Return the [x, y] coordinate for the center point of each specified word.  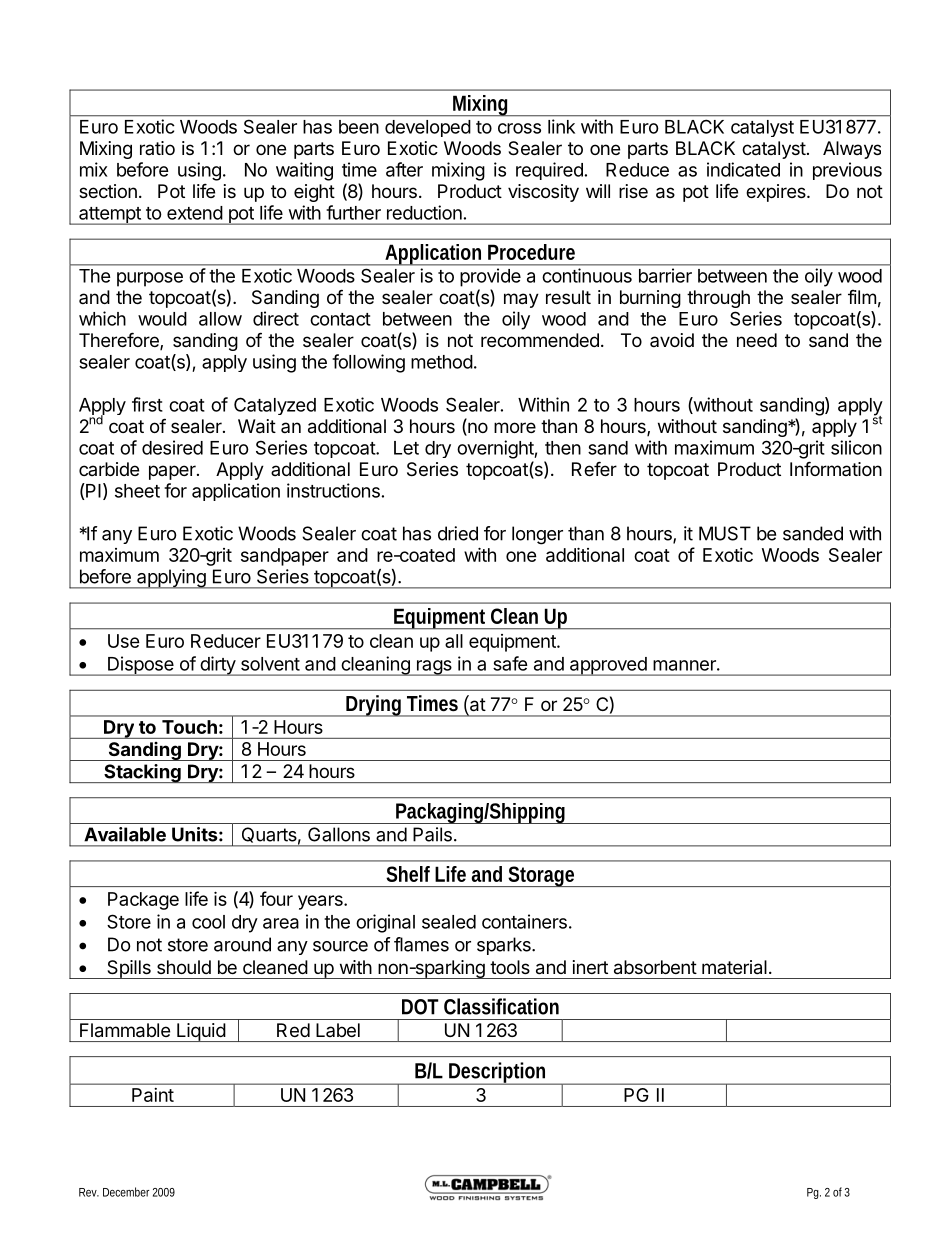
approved [608, 666]
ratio [157, 148]
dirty [217, 666]
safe [510, 663]
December [126, 1192]
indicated [743, 169]
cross [519, 128]
